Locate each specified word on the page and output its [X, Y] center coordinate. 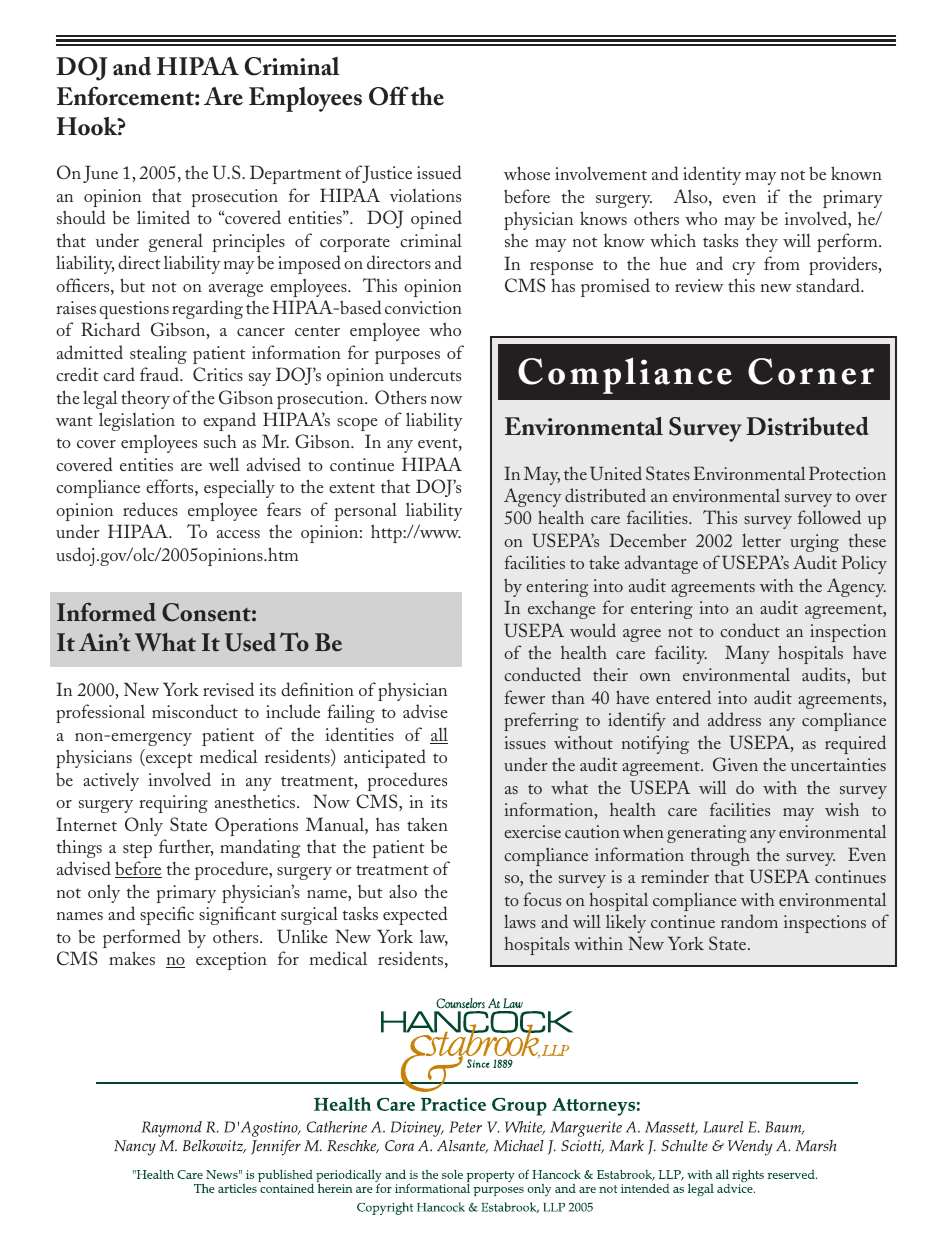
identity [712, 175]
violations [425, 195]
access [238, 534]
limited [163, 217]
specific [167, 915]
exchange [561, 609]
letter [761, 540]
